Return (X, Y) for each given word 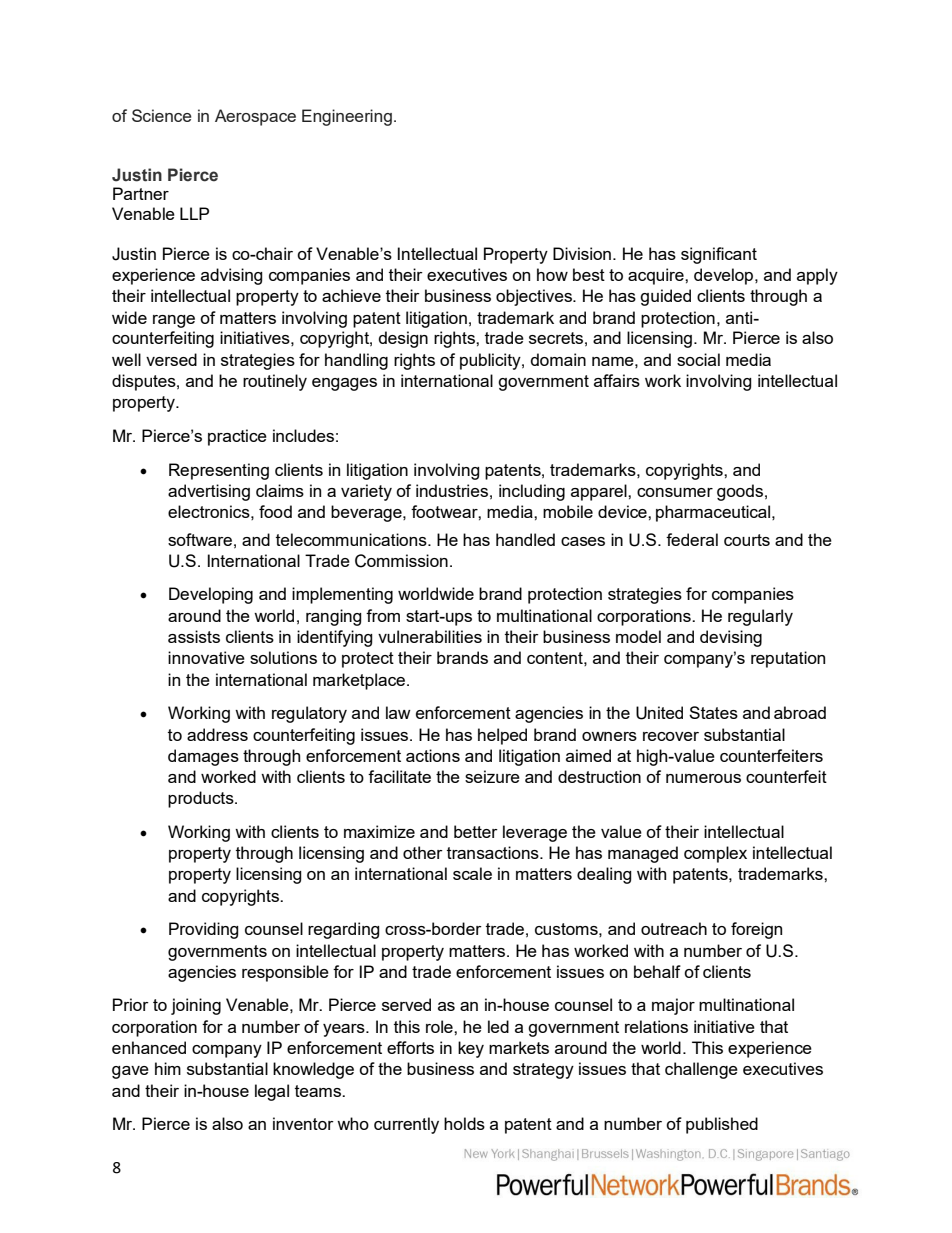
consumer (675, 492)
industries (452, 490)
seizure (492, 776)
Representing (219, 471)
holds (464, 1123)
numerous (703, 778)
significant (719, 255)
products (202, 799)
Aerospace (255, 117)
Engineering (347, 117)
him (168, 1068)
